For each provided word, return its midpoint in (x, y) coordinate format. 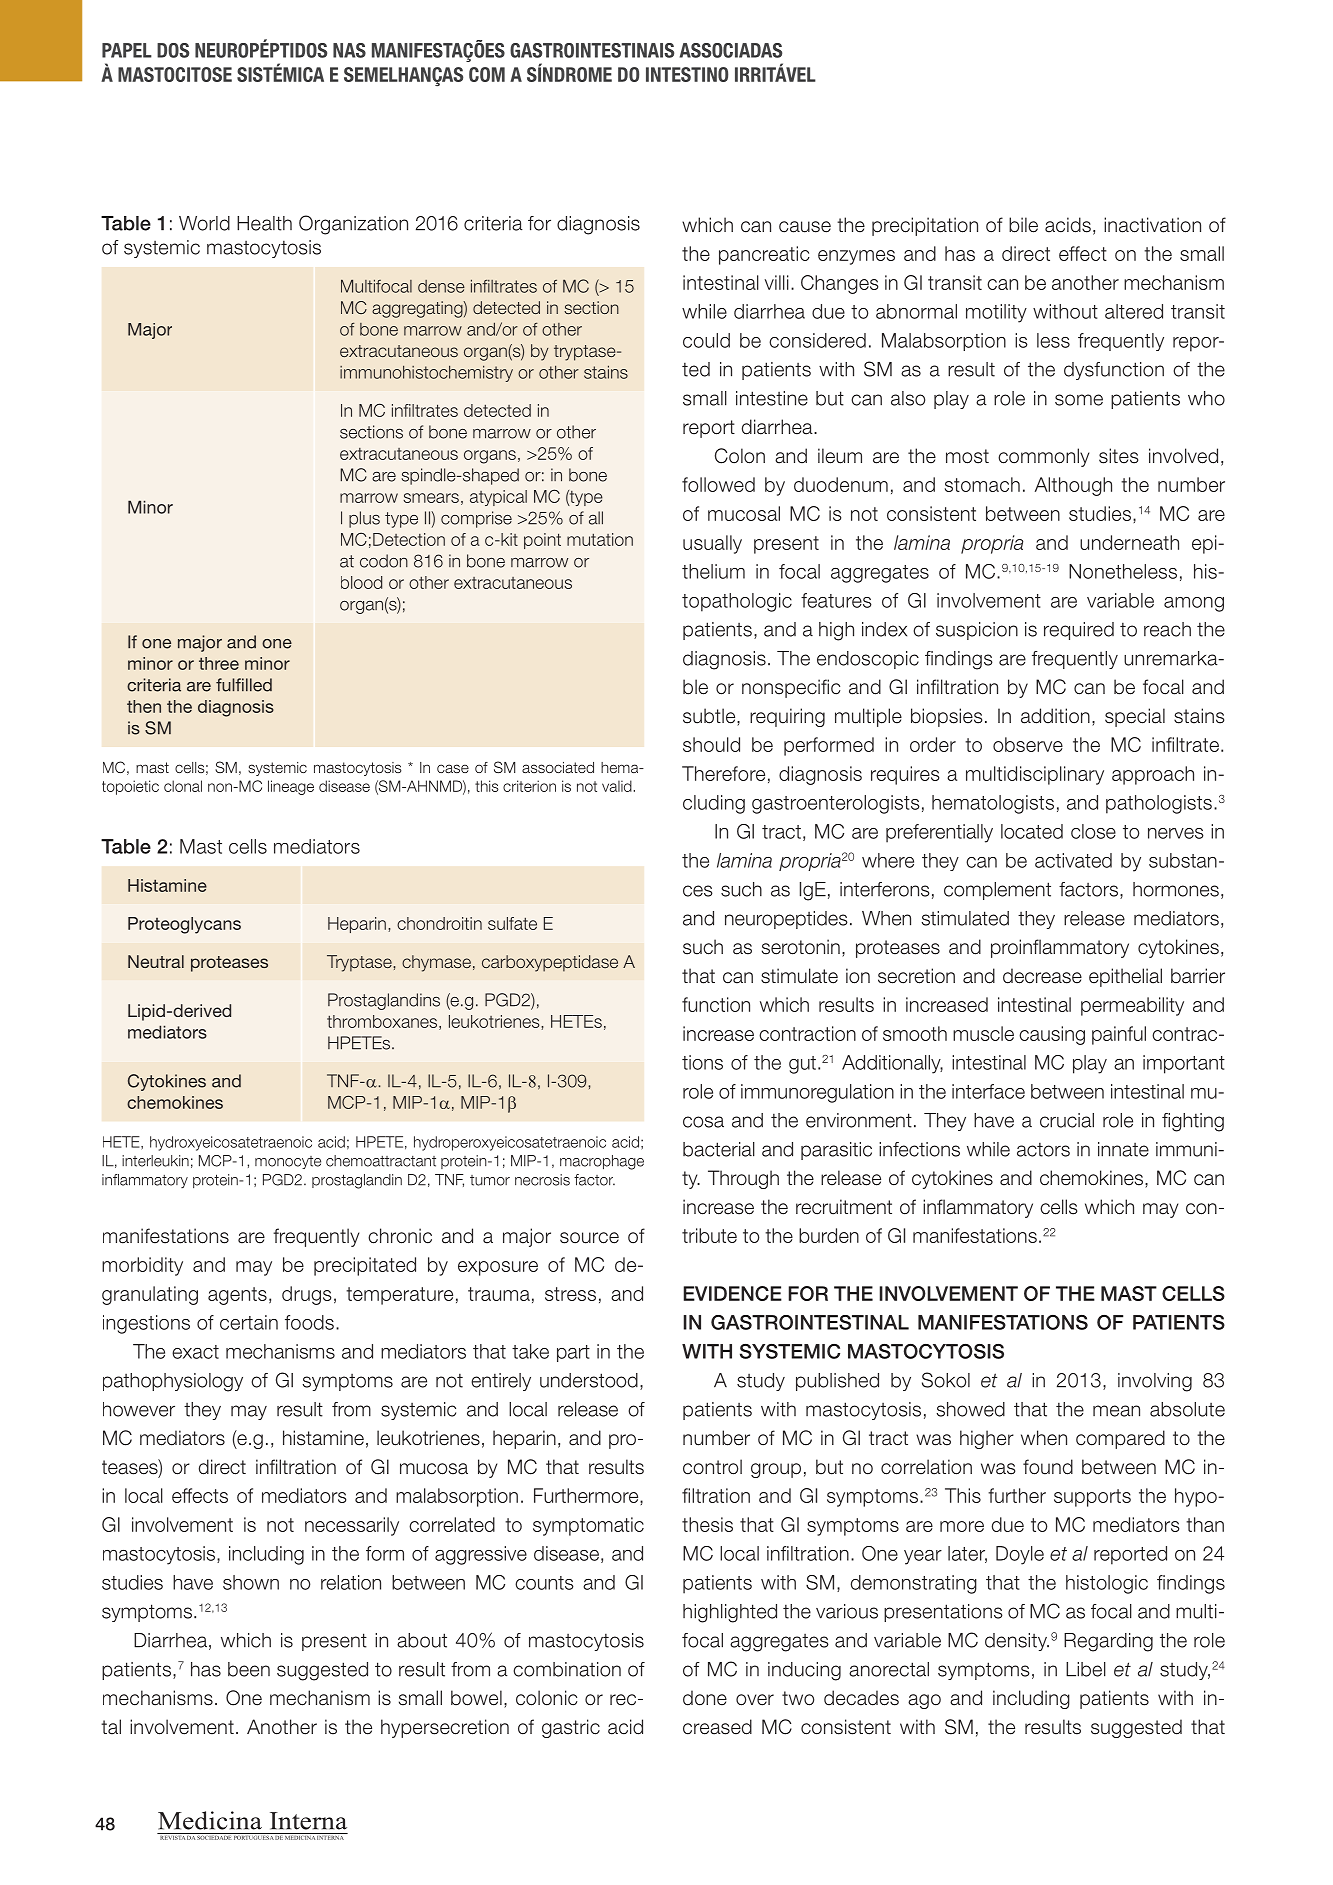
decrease (1042, 976)
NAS (349, 50)
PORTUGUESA (253, 1836)
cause (805, 227)
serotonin (801, 947)
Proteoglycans (184, 925)
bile (1023, 225)
